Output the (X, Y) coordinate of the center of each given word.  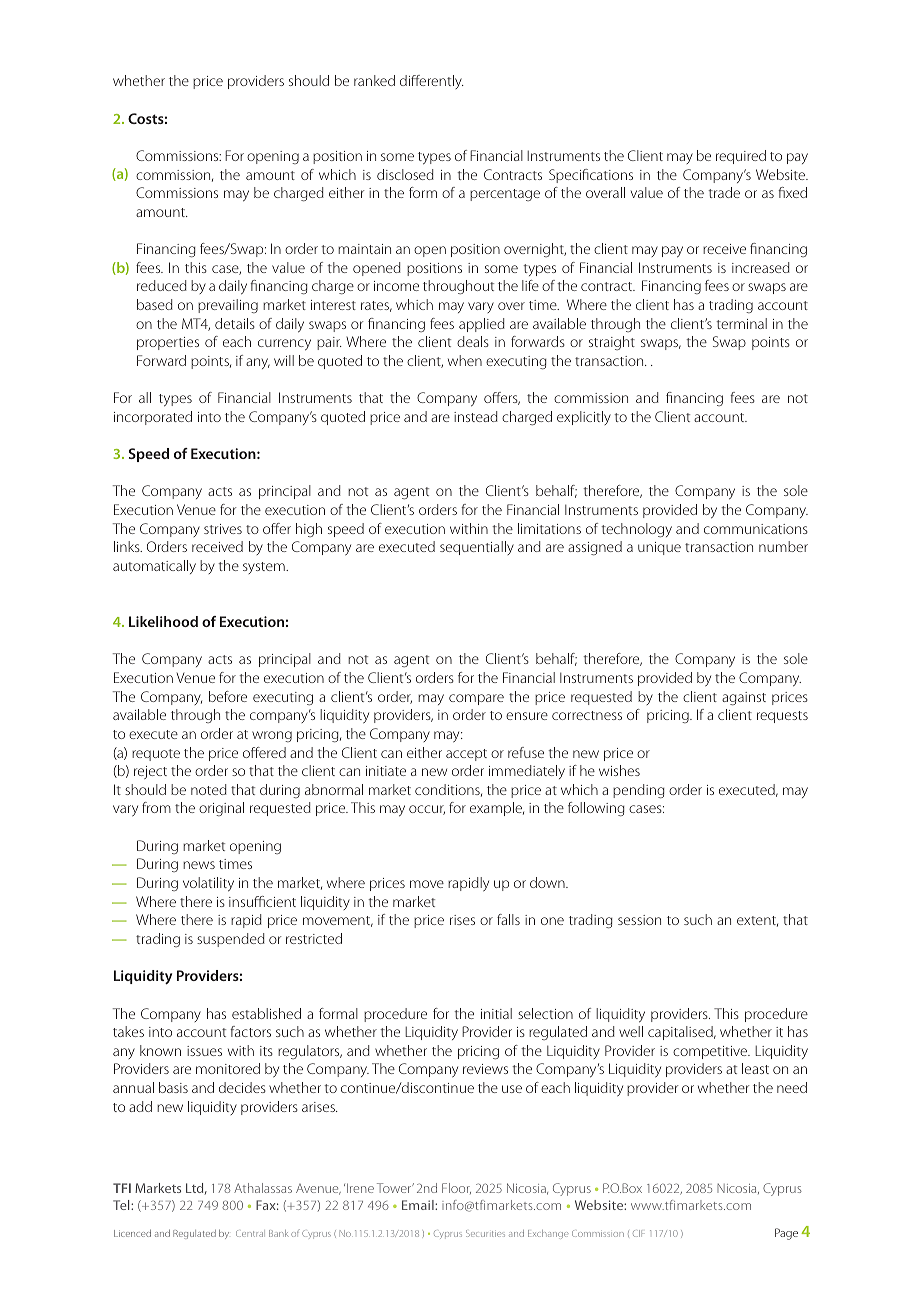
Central (249, 1233)
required (741, 157)
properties (168, 343)
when (465, 360)
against (744, 698)
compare (476, 699)
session (639, 920)
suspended (231, 940)
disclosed (405, 174)
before (228, 696)
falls (508, 919)
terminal (741, 323)
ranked (374, 80)
